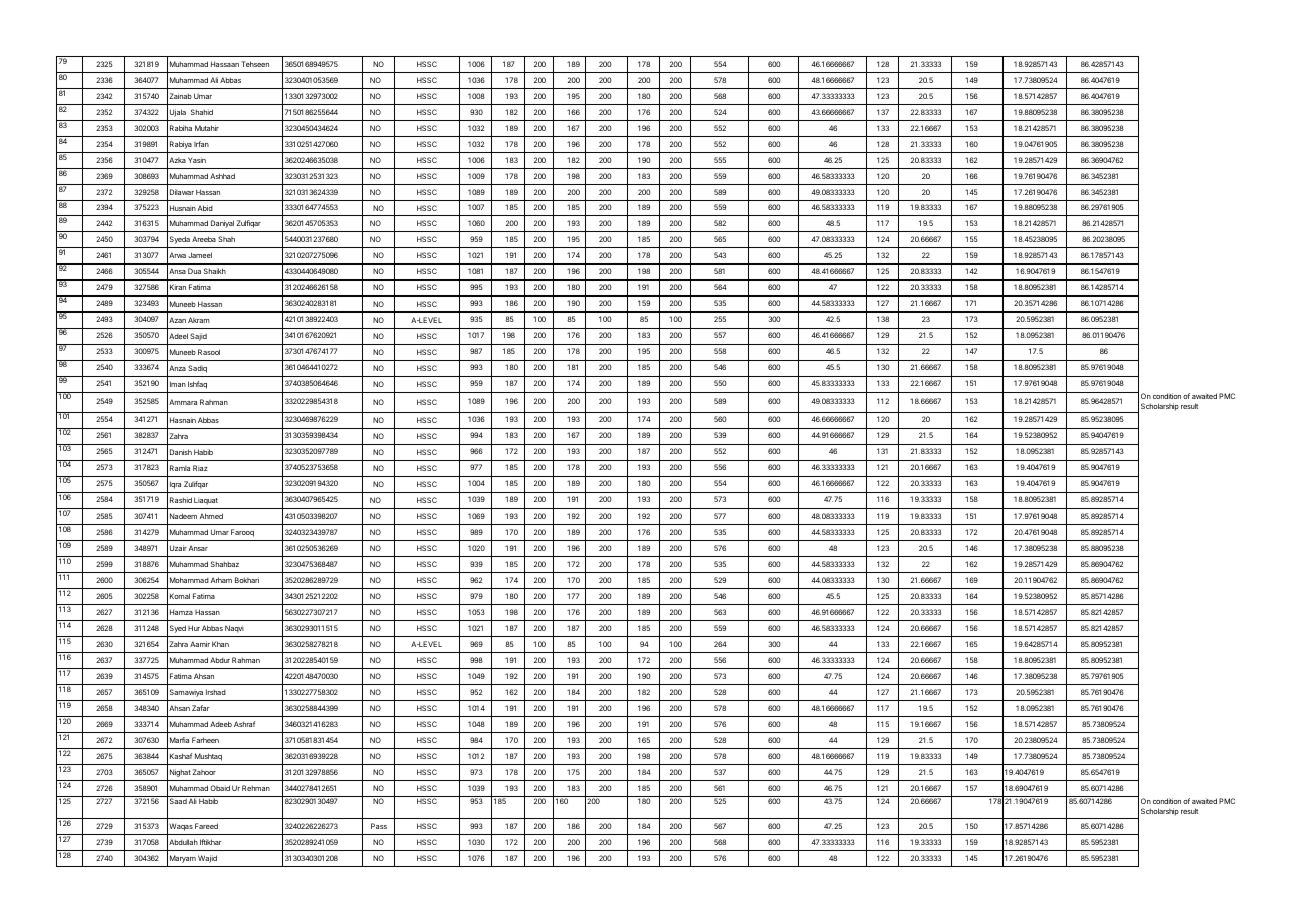 The height and width of the document is (924, 1308). What do you see at coordinates (201, 144) in the document?
I see `Irfan` at bounding box center [201, 144].
